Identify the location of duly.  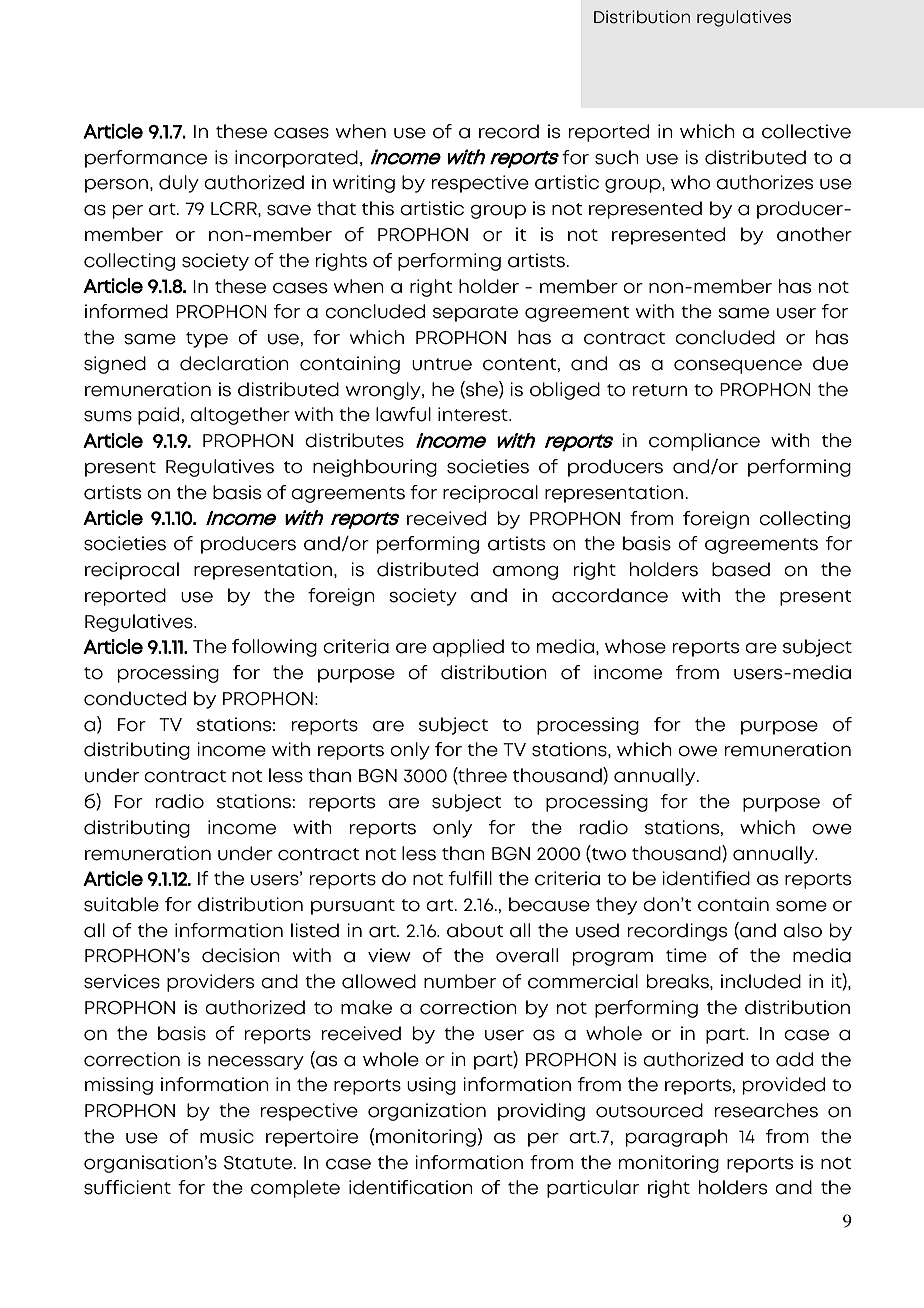
(179, 184).
